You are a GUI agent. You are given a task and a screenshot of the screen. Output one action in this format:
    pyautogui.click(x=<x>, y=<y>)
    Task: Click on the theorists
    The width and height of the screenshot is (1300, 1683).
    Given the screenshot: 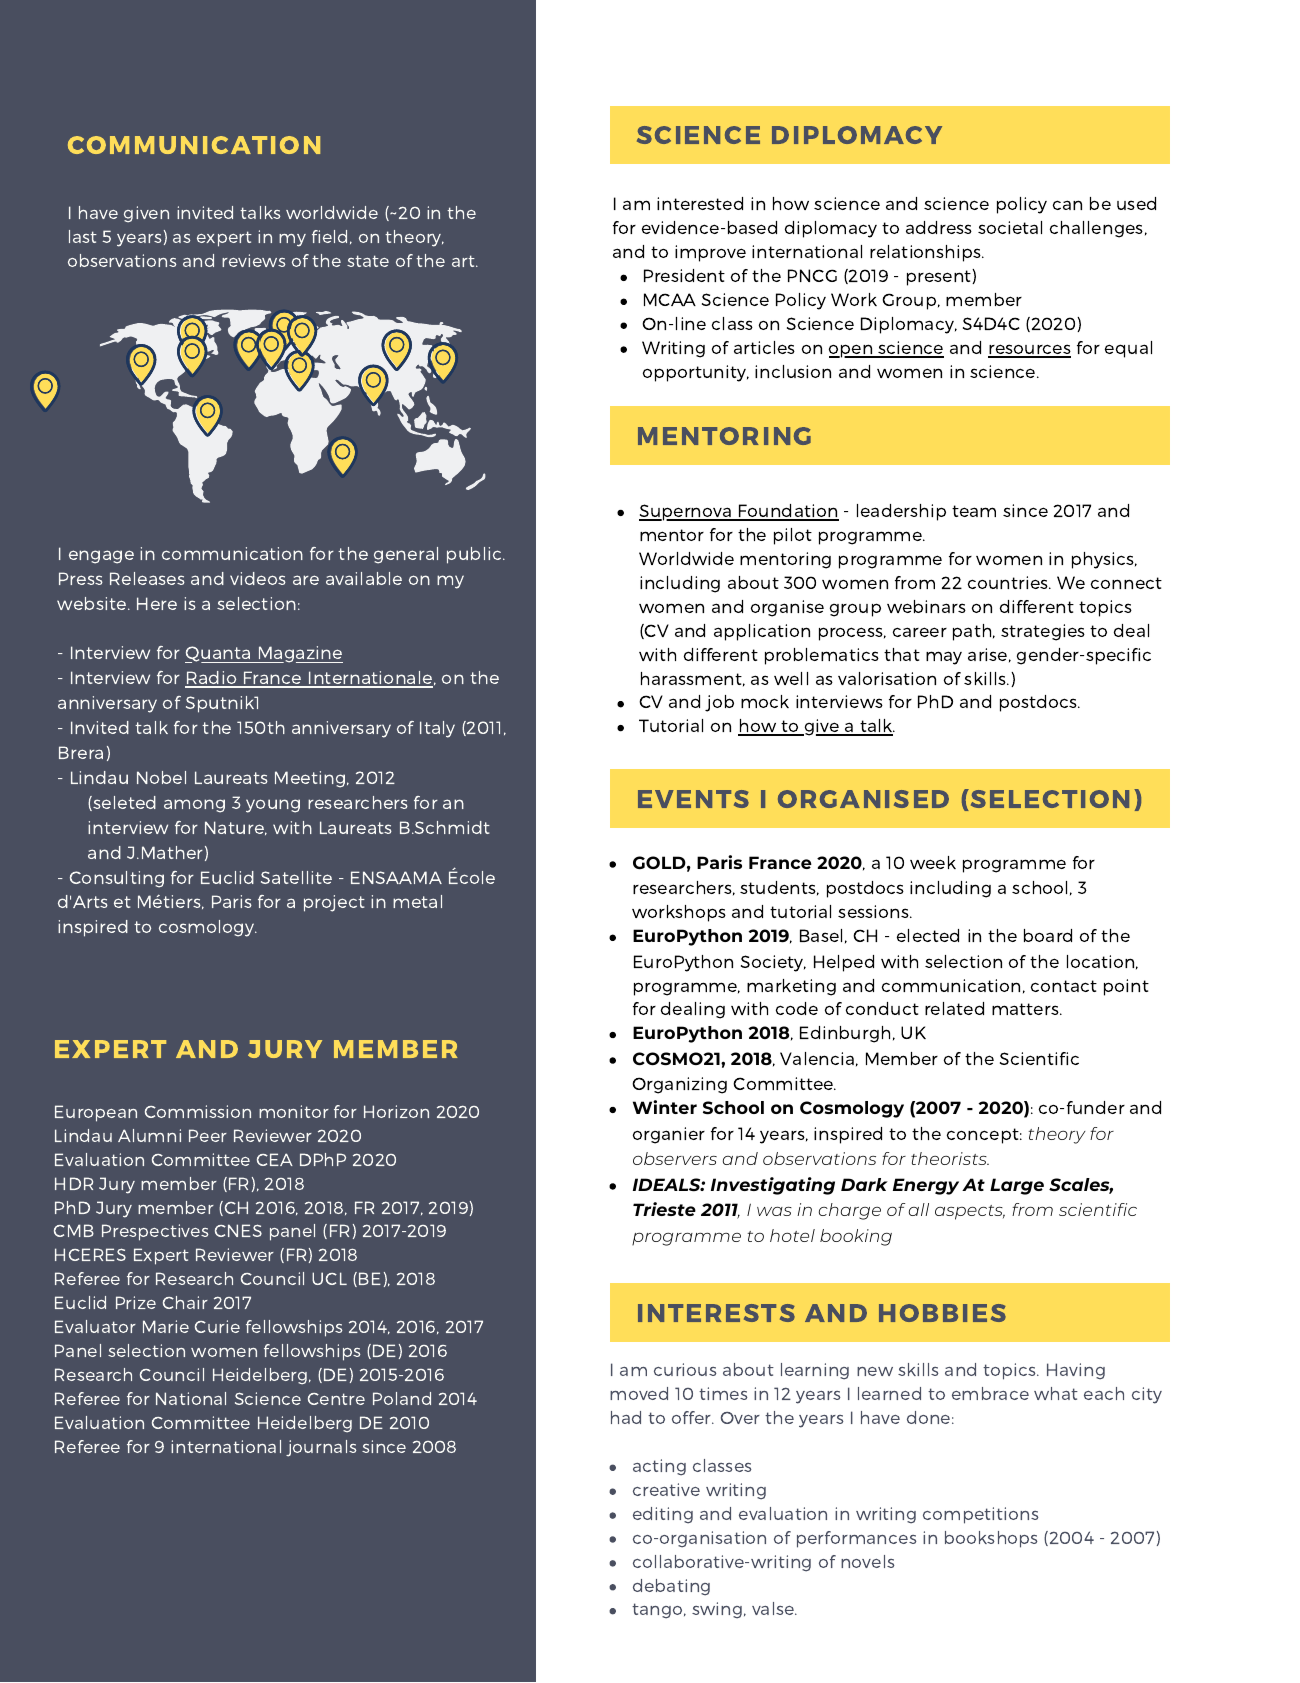 What is the action you would take?
    pyautogui.click(x=950, y=1158)
